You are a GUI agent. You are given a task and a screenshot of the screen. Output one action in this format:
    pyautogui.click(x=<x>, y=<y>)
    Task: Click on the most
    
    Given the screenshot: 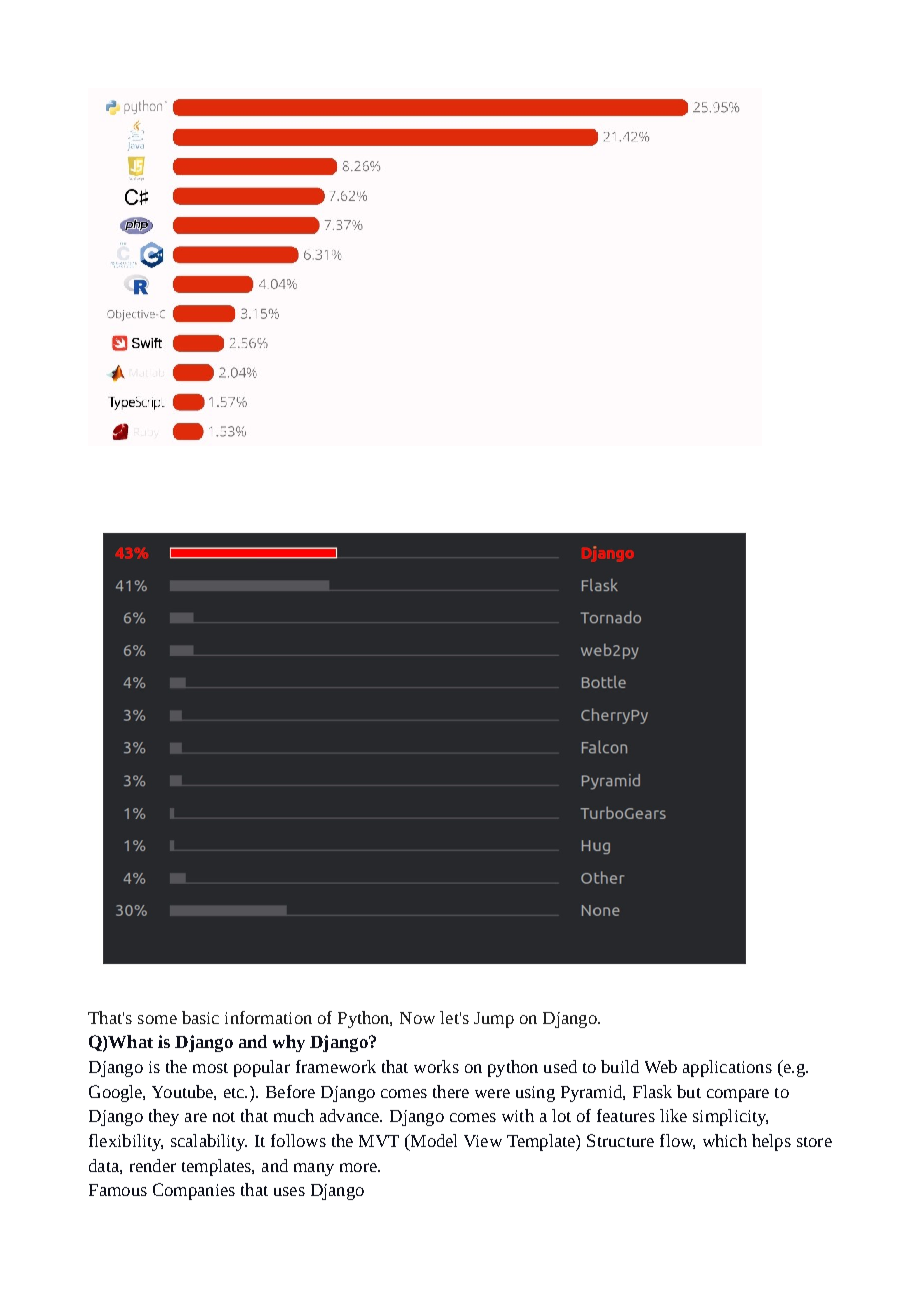 What is the action you would take?
    pyautogui.click(x=210, y=1068)
